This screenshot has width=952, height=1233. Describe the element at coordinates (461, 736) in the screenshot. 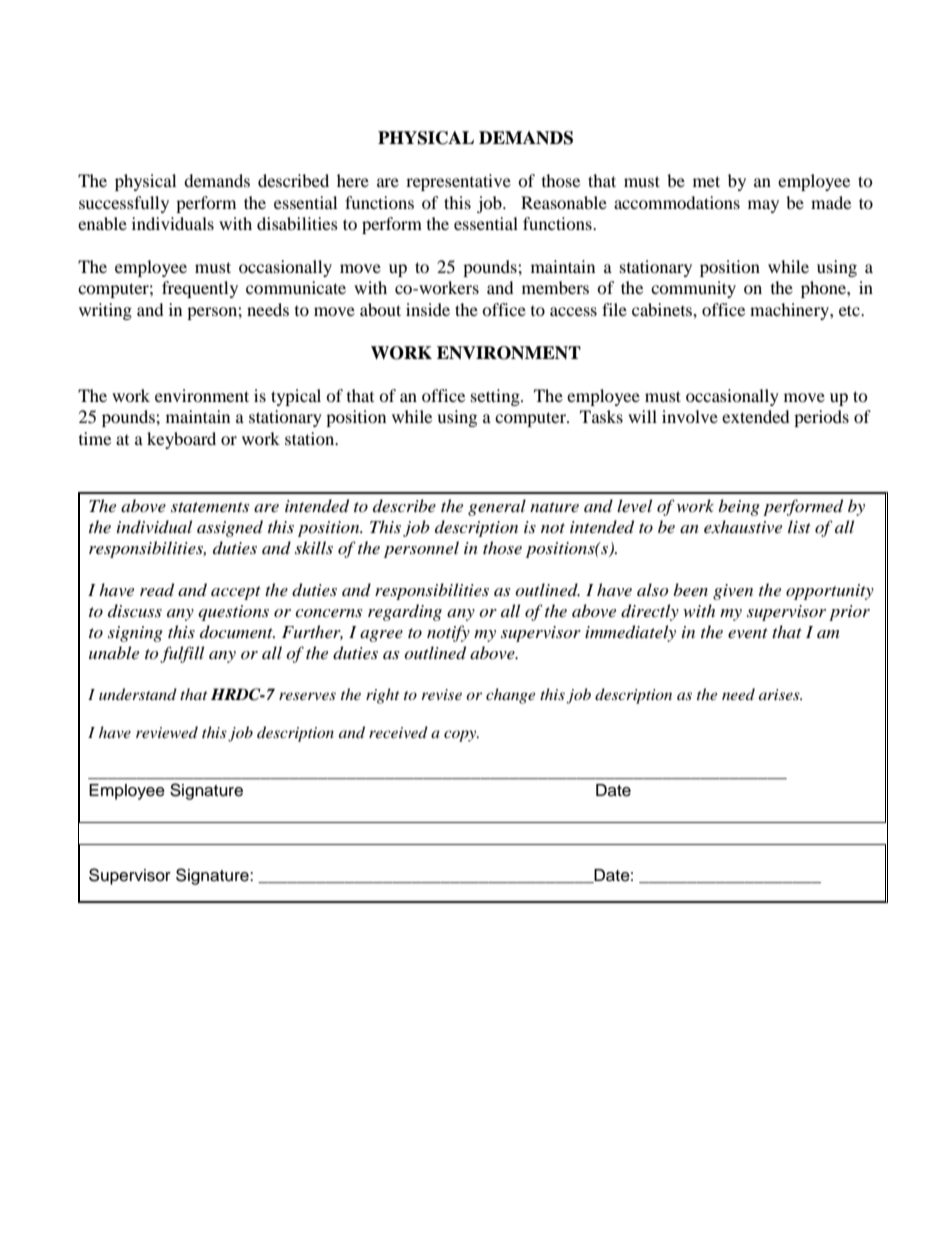

I see `copy` at that location.
